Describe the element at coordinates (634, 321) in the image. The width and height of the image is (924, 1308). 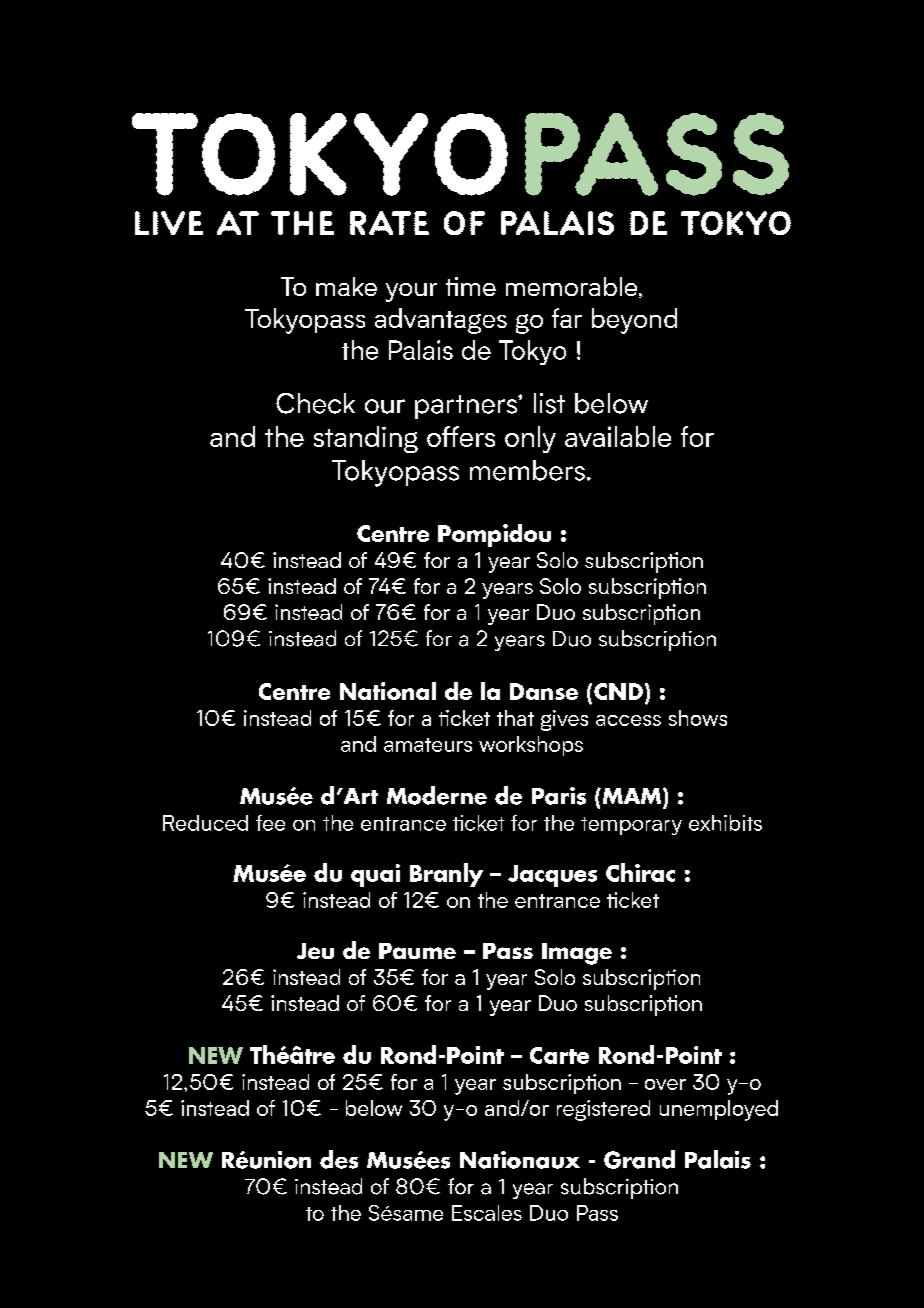
I see `beyond` at that location.
